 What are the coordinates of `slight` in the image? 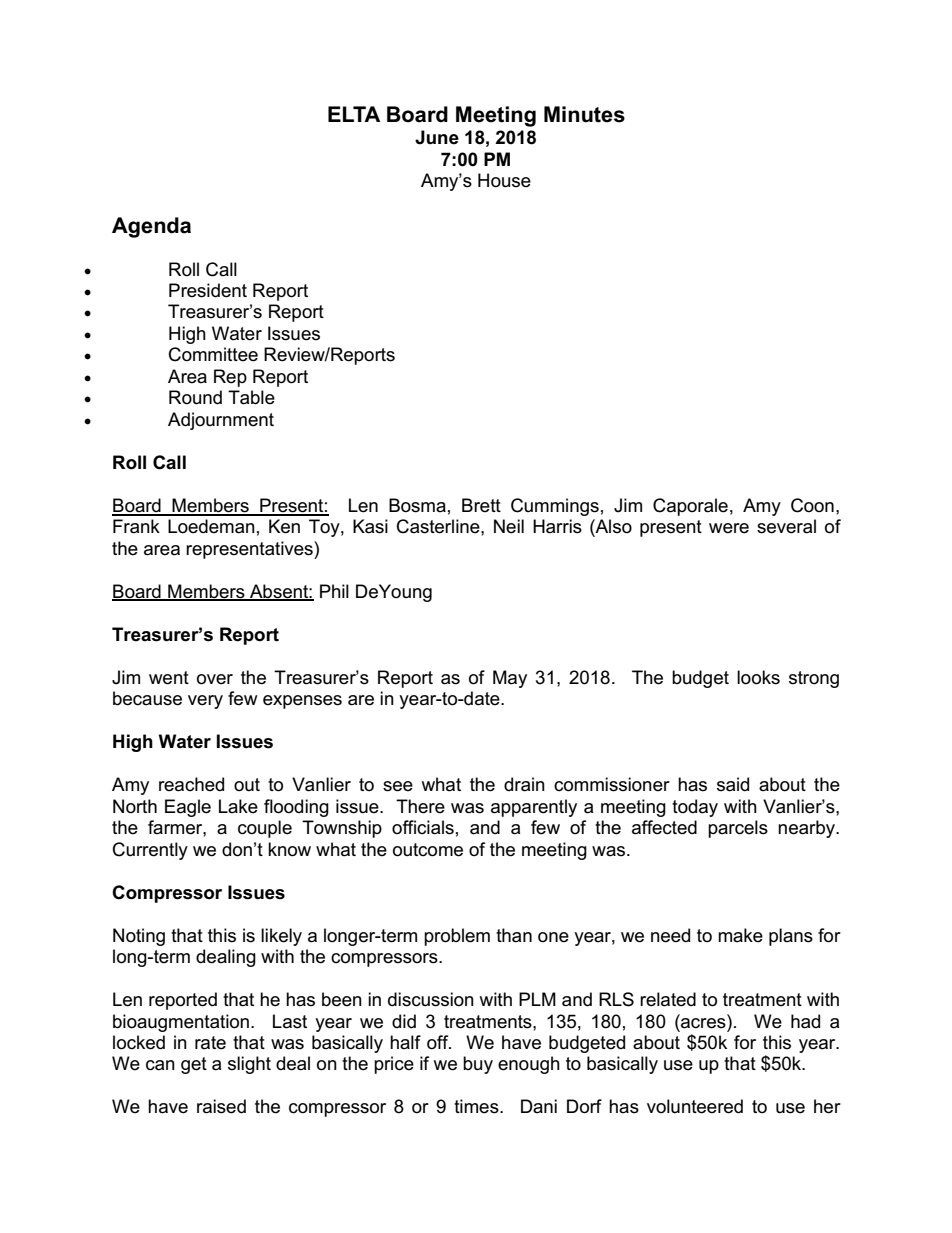 It's located at (249, 1065).
